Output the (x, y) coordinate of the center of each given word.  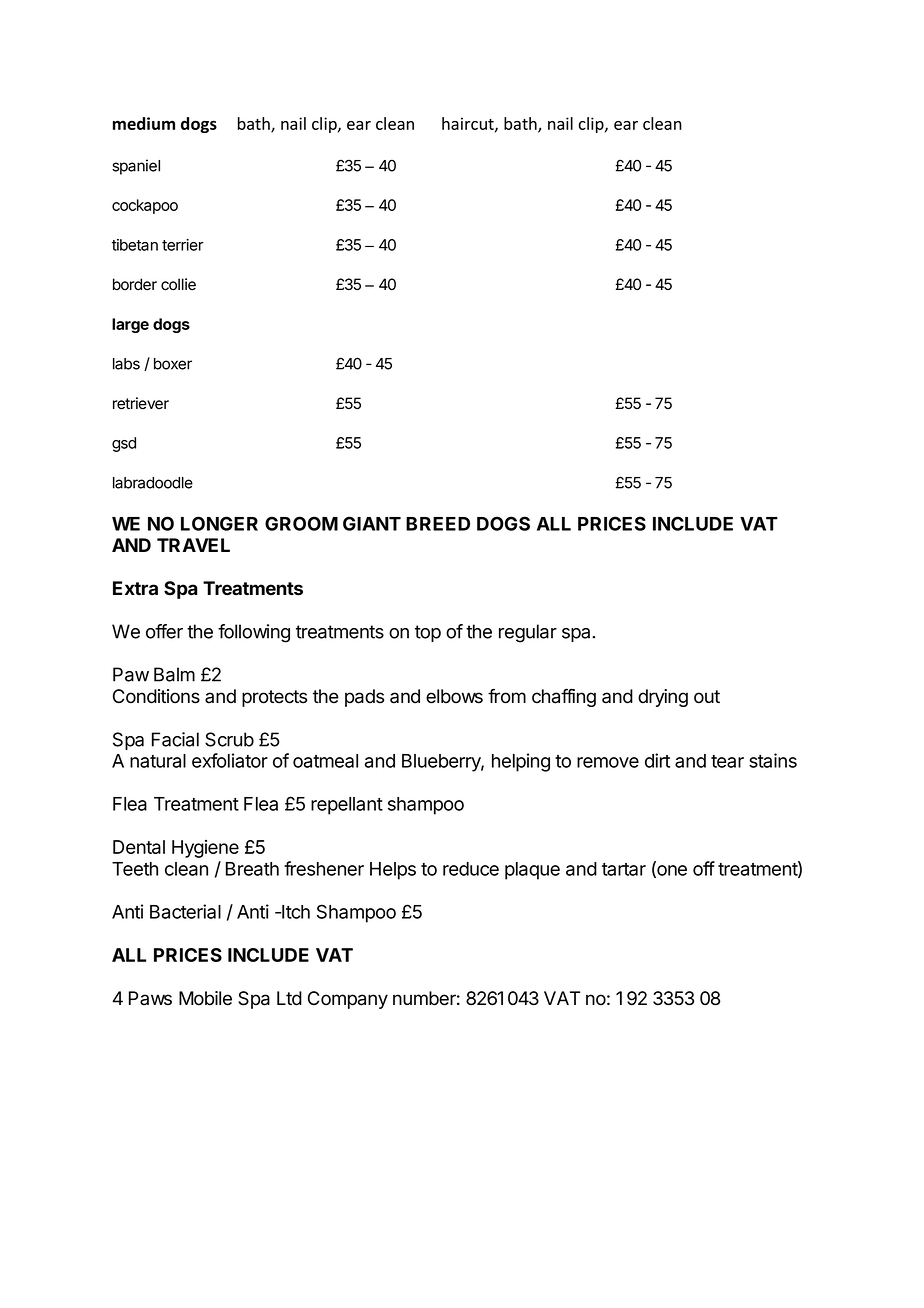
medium (144, 123)
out (707, 697)
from (507, 696)
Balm (174, 674)
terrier (183, 245)
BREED (438, 524)
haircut (469, 124)
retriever (141, 403)
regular (528, 633)
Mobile (205, 998)
